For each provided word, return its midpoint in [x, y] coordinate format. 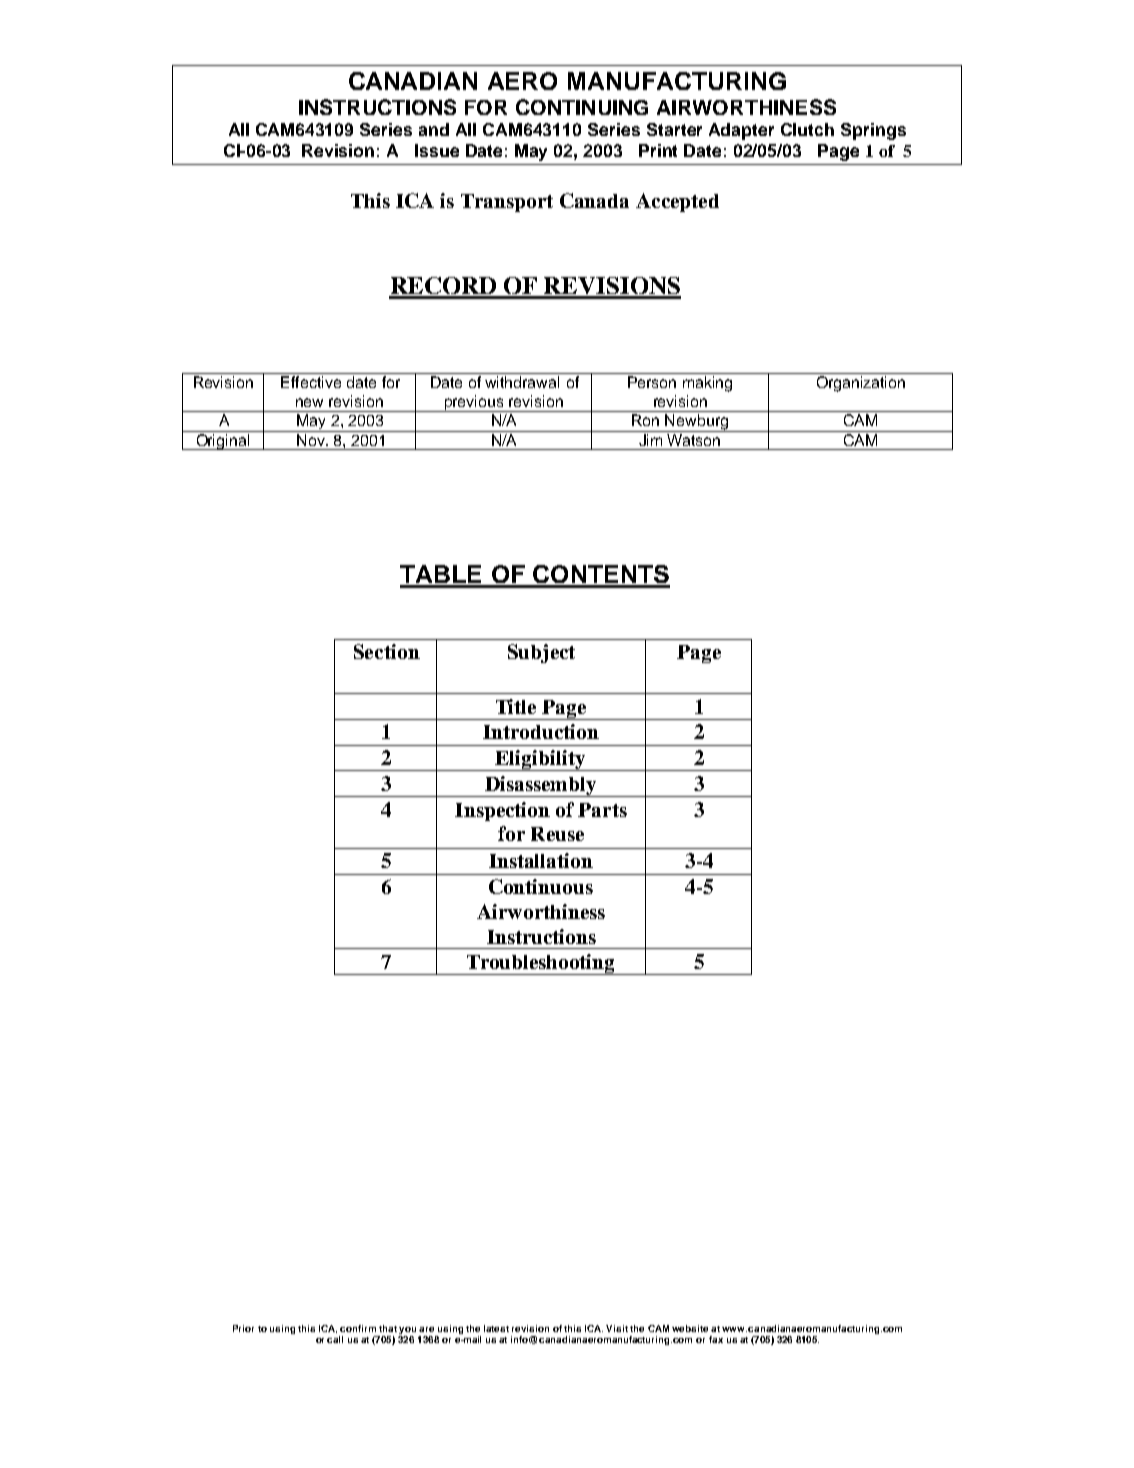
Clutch [807, 129]
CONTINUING [582, 107]
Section [387, 651]
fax [716, 1339]
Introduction [541, 731]
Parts [602, 810]
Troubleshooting [541, 964]
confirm [358, 1328]
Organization [861, 384]
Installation [541, 860]
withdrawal [522, 382]
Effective [311, 382]
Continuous [541, 886]
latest [496, 1328]
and [434, 129]
